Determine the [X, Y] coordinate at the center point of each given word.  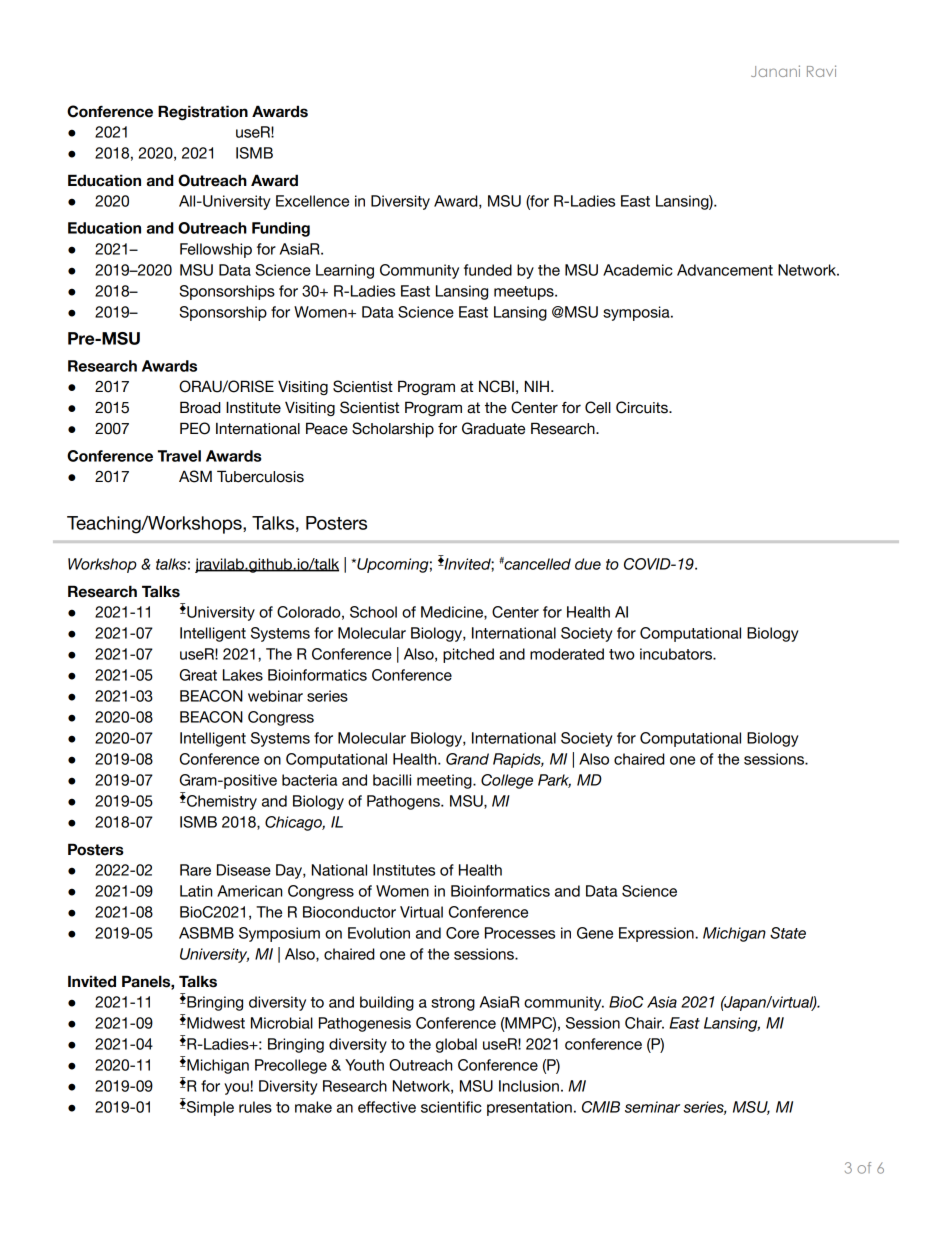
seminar [652, 1107]
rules [255, 1107]
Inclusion [529, 1086]
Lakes [243, 675]
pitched [468, 655]
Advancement [725, 270]
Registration [203, 112]
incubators [677, 654]
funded [488, 270]
